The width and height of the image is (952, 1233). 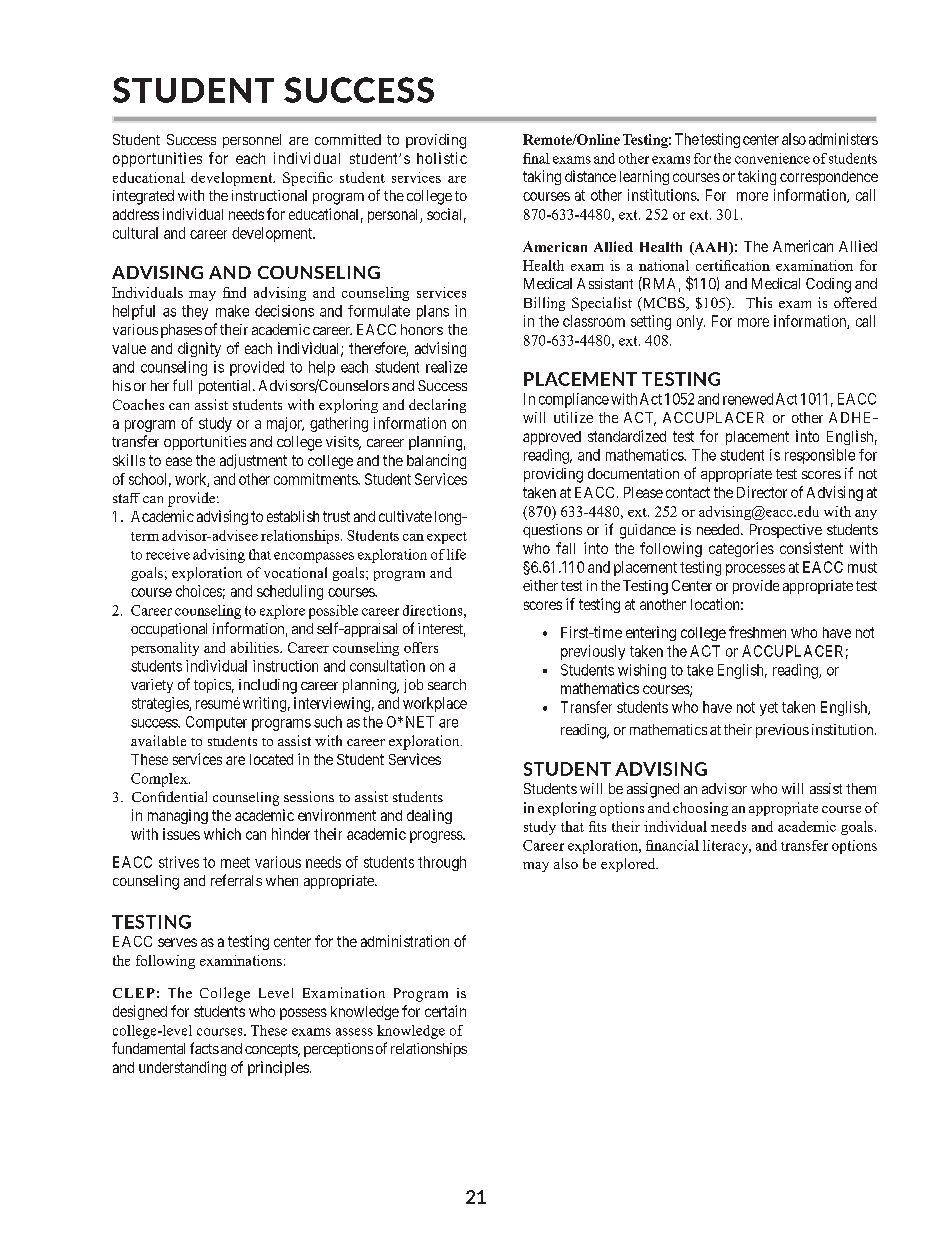 I want to click on convenience, so click(x=772, y=158).
